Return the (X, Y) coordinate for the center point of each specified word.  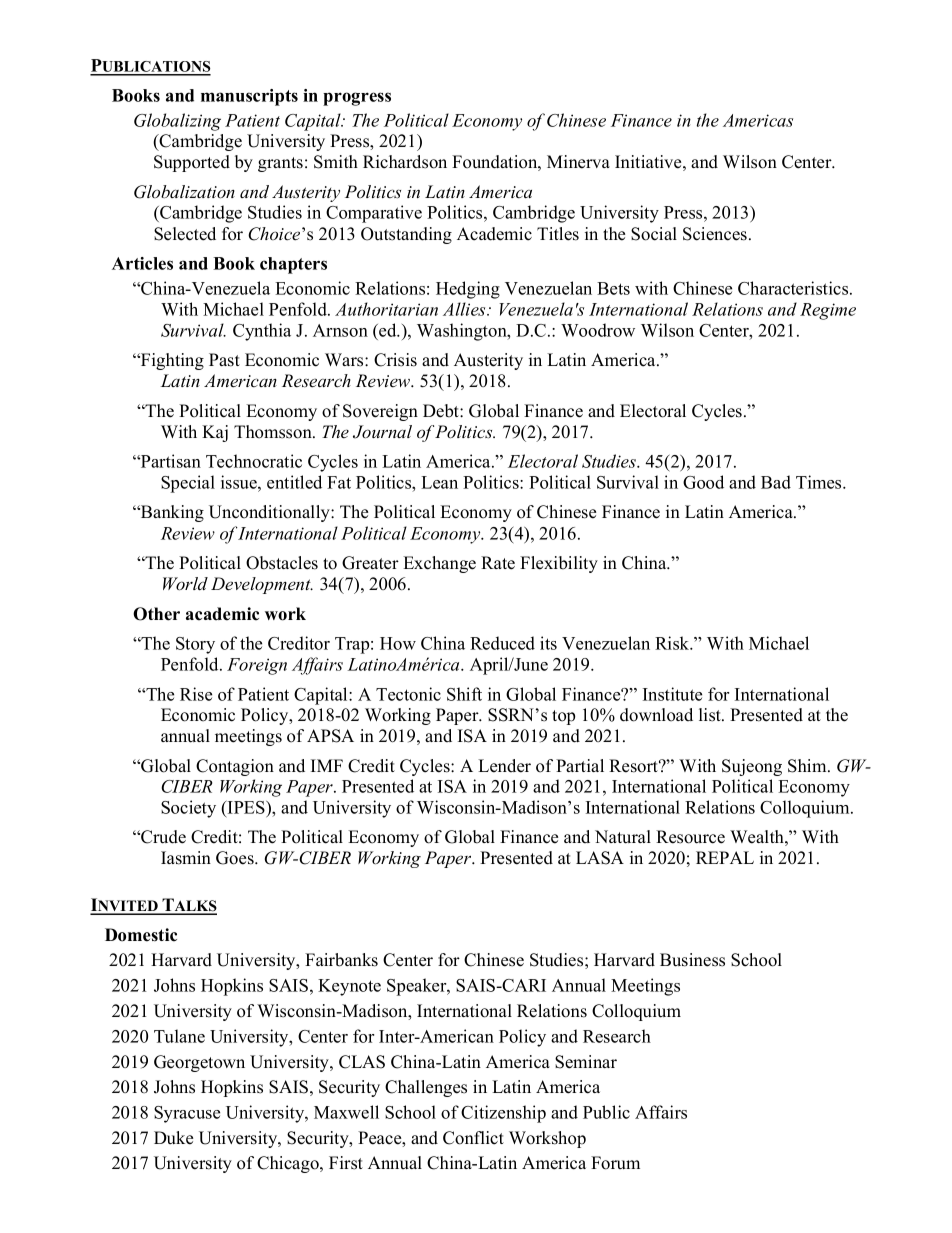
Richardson (405, 162)
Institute (672, 694)
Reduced (502, 643)
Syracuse (187, 1114)
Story (195, 645)
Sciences (715, 234)
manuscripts (249, 97)
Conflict (473, 1138)
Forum (615, 1163)
